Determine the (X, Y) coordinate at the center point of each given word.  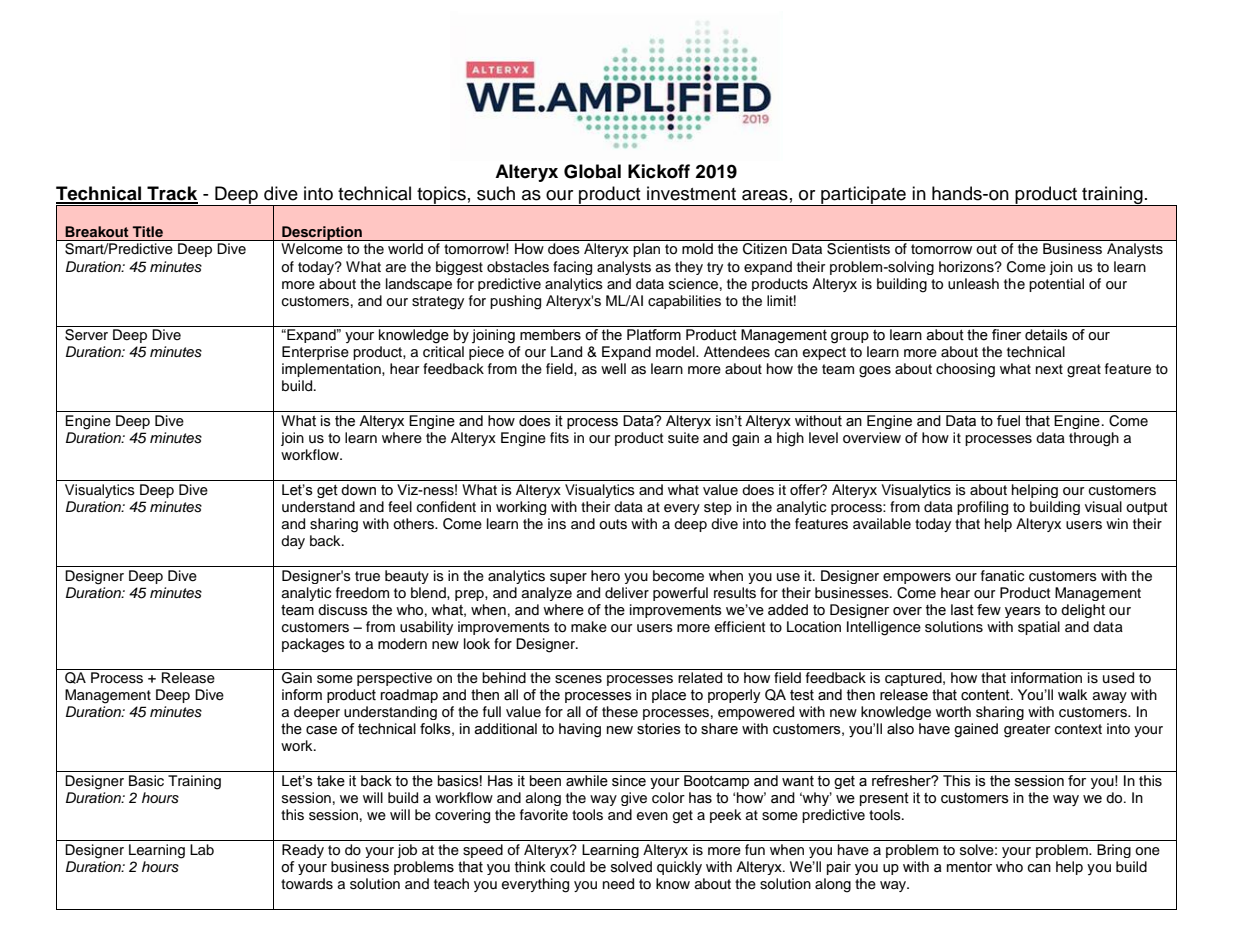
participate (863, 196)
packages (313, 645)
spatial (1039, 628)
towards (307, 884)
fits (559, 438)
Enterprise (315, 353)
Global (592, 171)
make (589, 627)
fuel (1008, 421)
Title (147, 231)
